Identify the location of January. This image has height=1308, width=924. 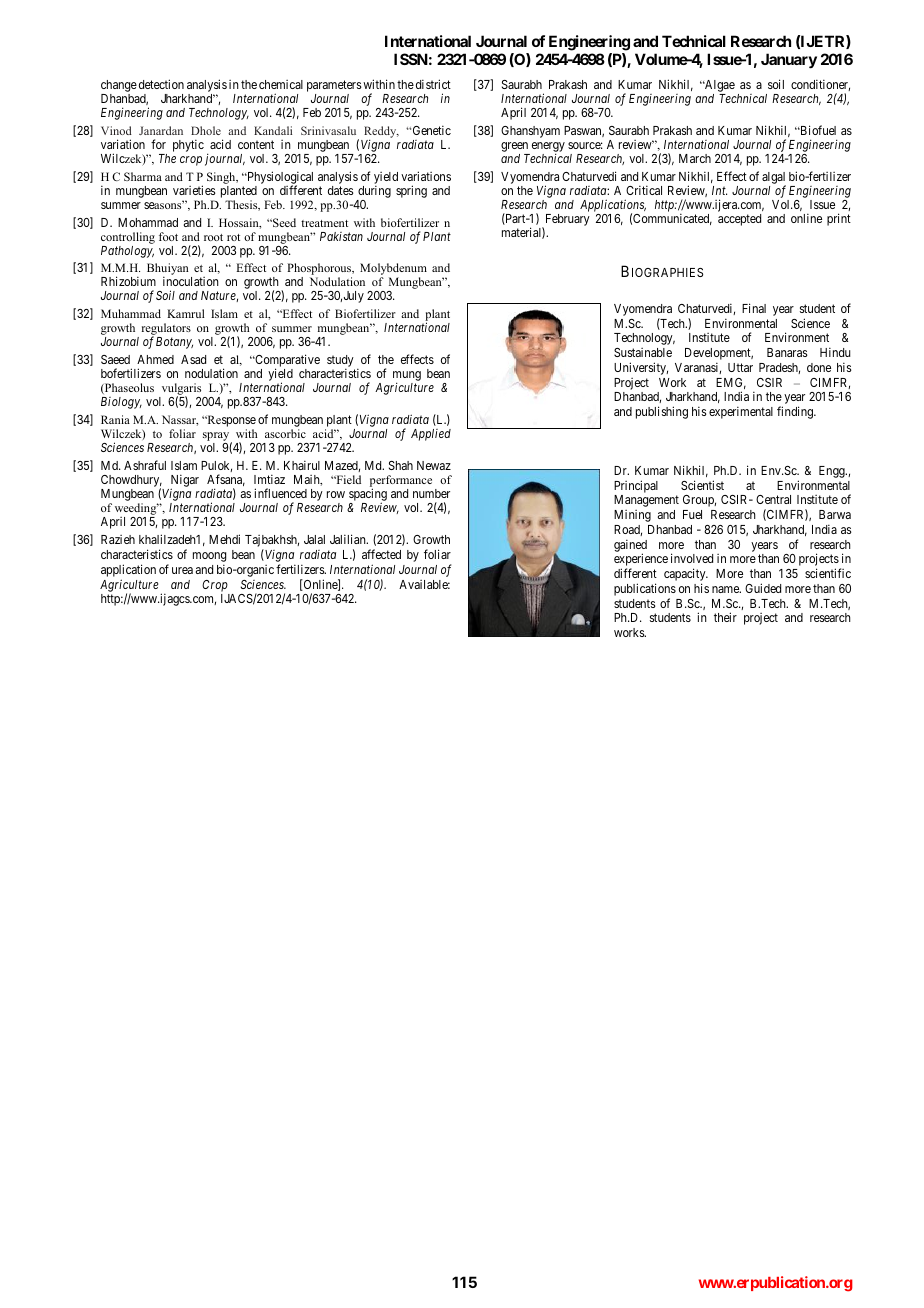
(789, 61).
